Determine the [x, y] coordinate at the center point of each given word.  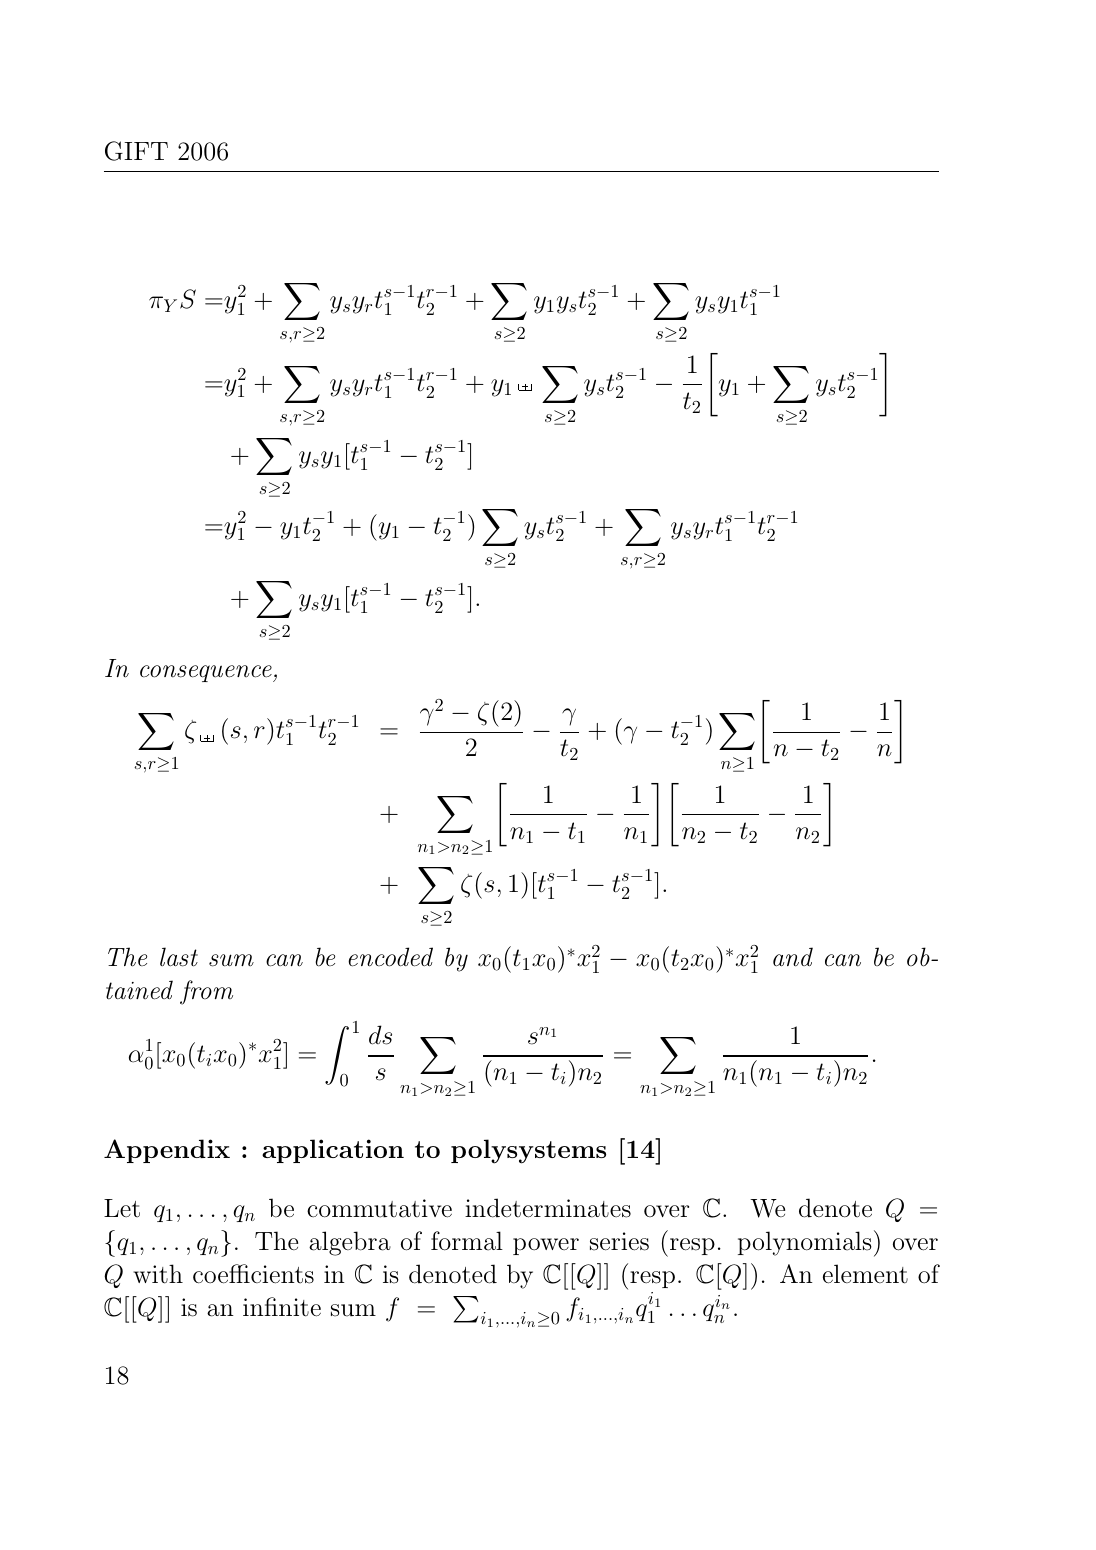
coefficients [253, 1274]
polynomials [805, 1243]
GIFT [136, 151]
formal [467, 1241]
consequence [207, 673]
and [793, 957]
